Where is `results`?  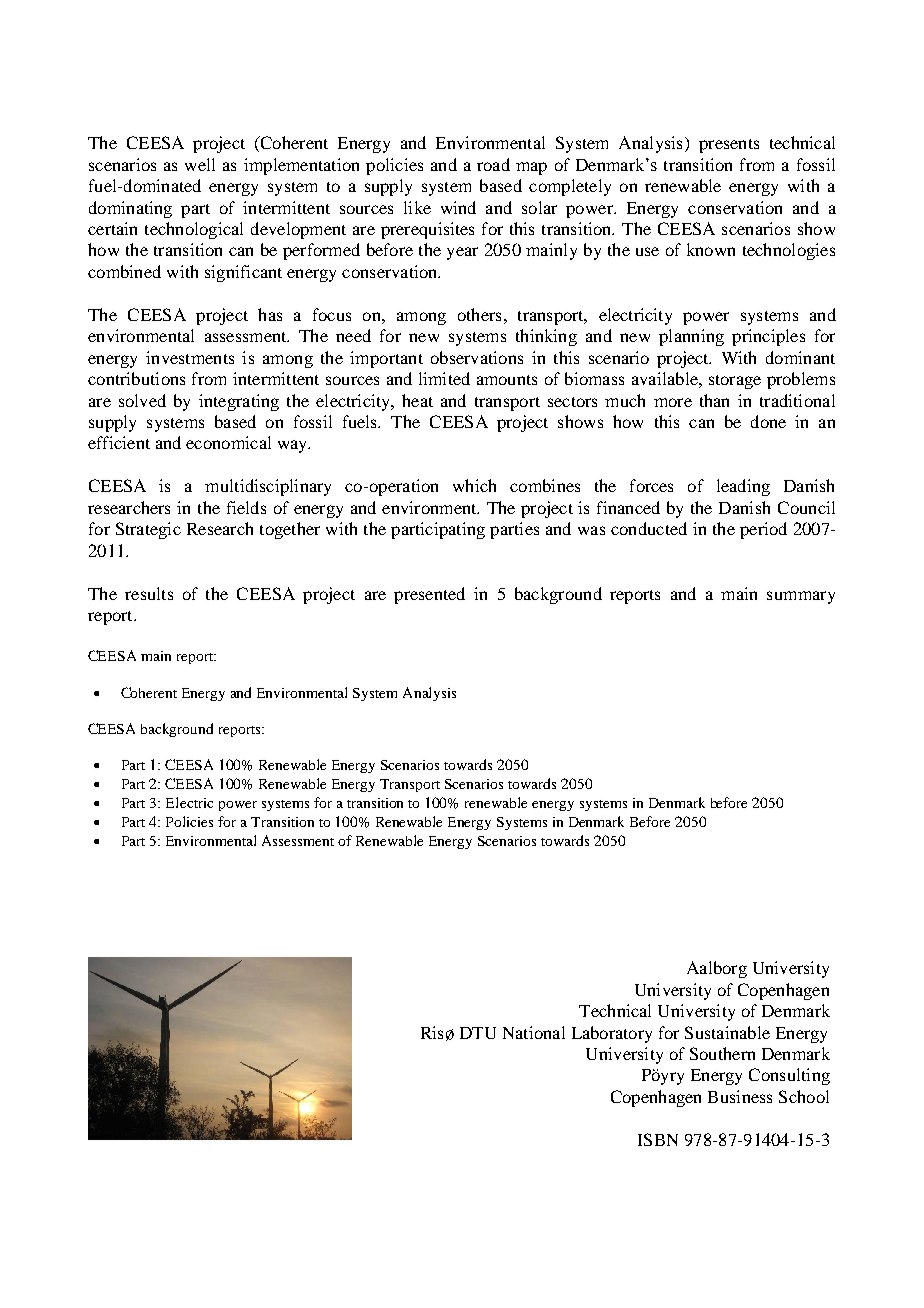 results is located at coordinates (149, 593).
